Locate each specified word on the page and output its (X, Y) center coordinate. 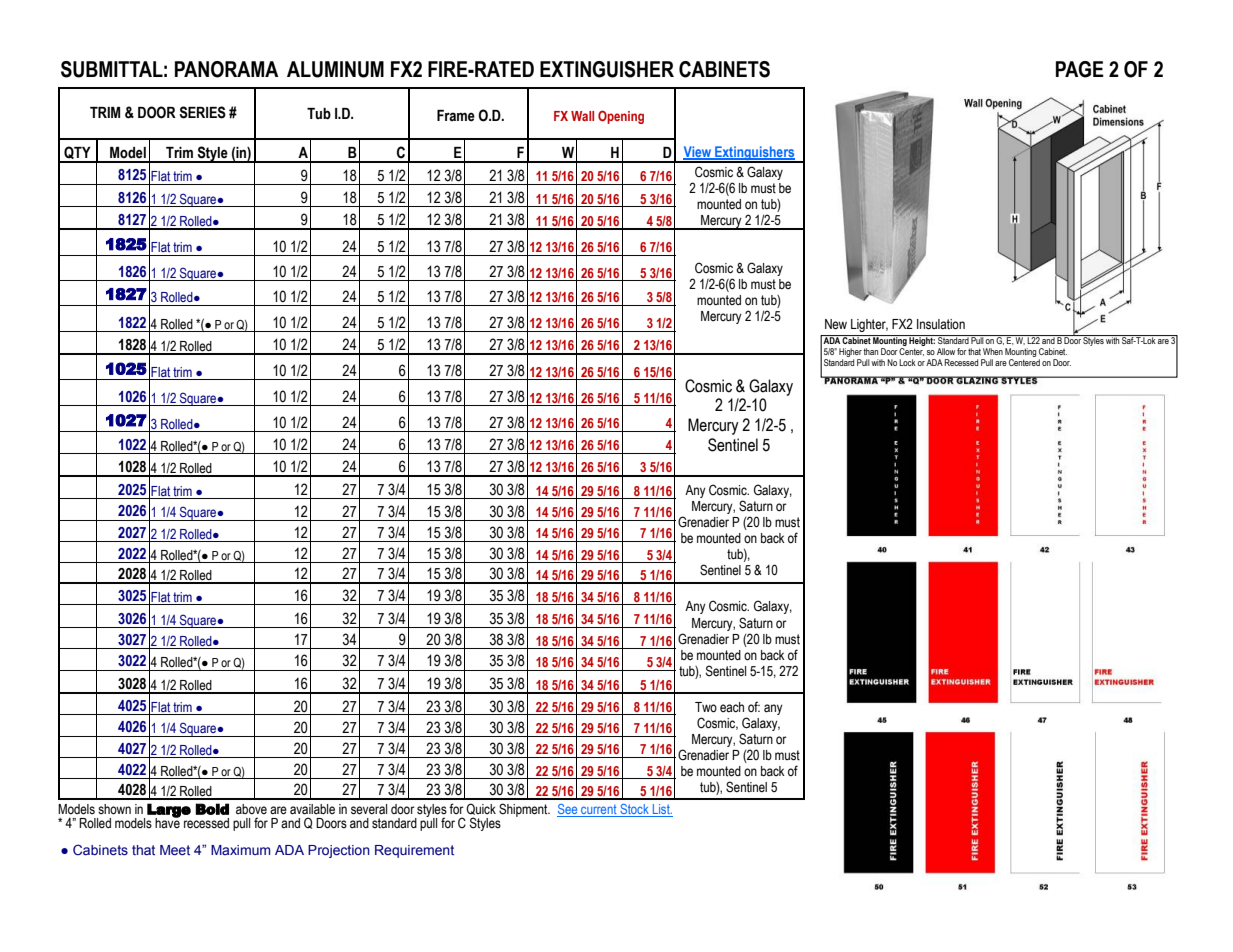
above (251, 809)
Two (706, 707)
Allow (946, 351)
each (732, 707)
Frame (456, 116)
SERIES (202, 112)
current (599, 811)
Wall (582, 116)
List (661, 810)
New (836, 324)
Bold (212, 809)
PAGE (1080, 69)
